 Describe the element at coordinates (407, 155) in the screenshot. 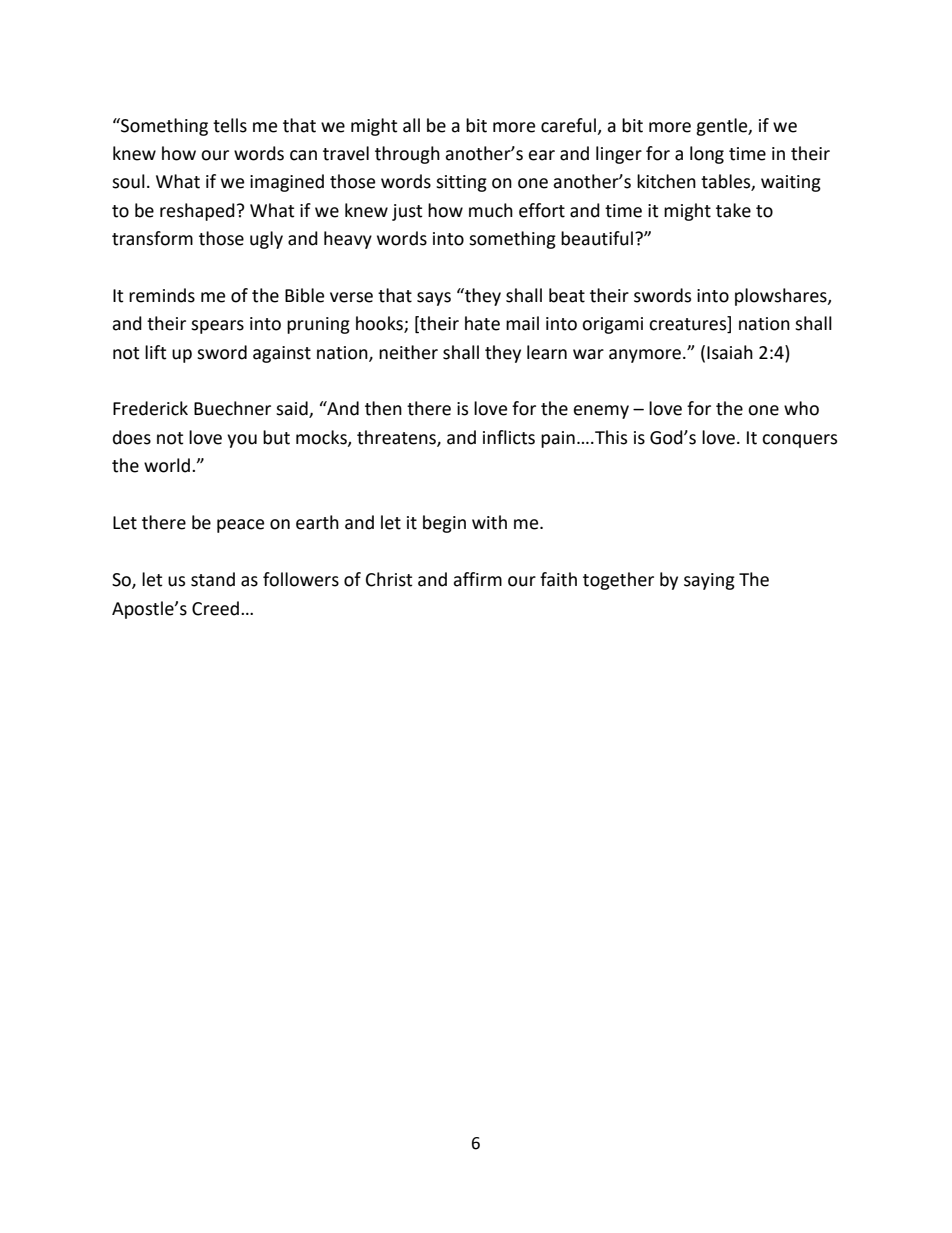

I see `through` at that location.
